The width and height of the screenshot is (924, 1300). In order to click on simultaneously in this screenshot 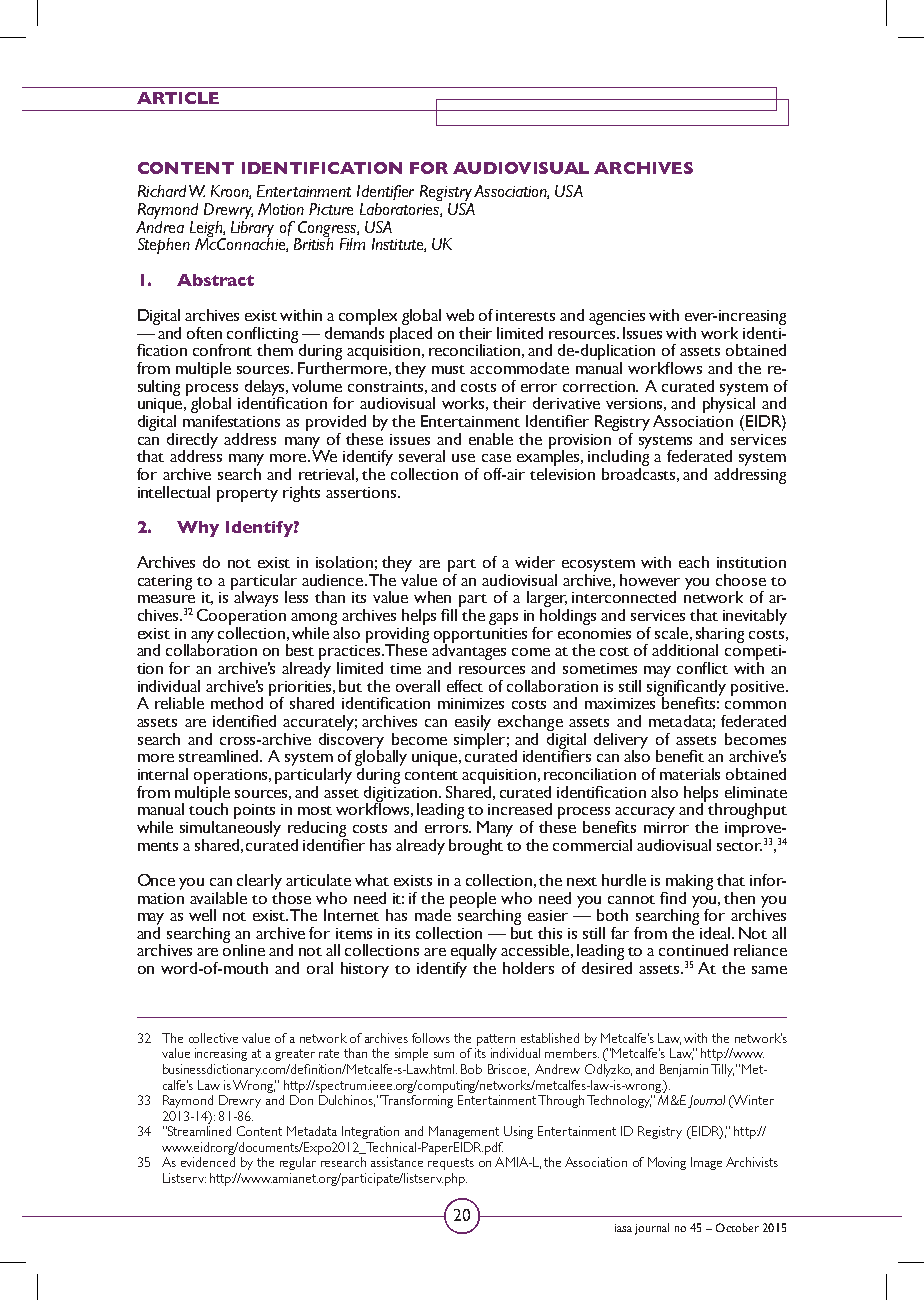, I will do `click(230, 827)`.
